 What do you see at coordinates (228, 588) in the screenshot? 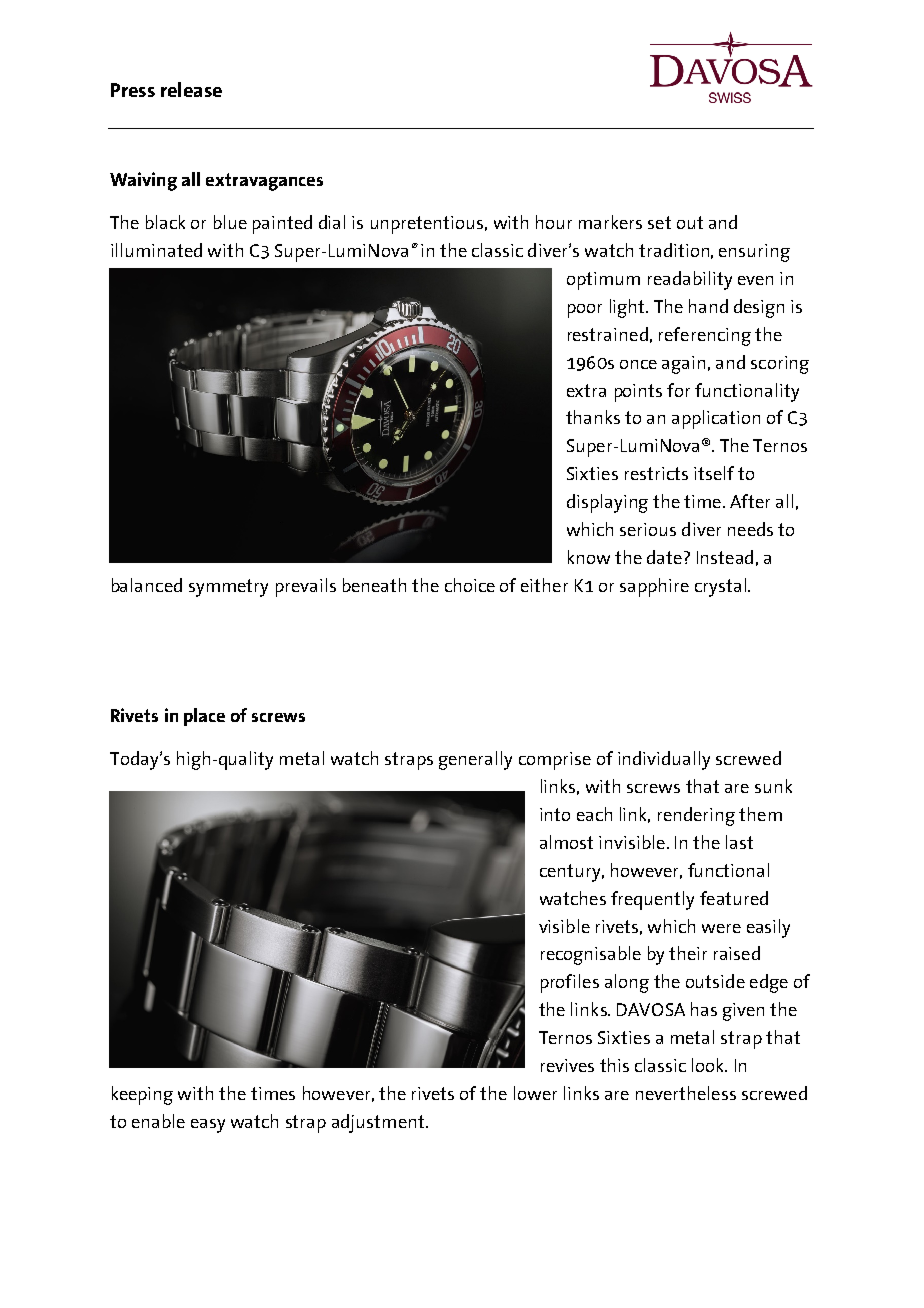
I see `symmetry` at bounding box center [228, 588].
